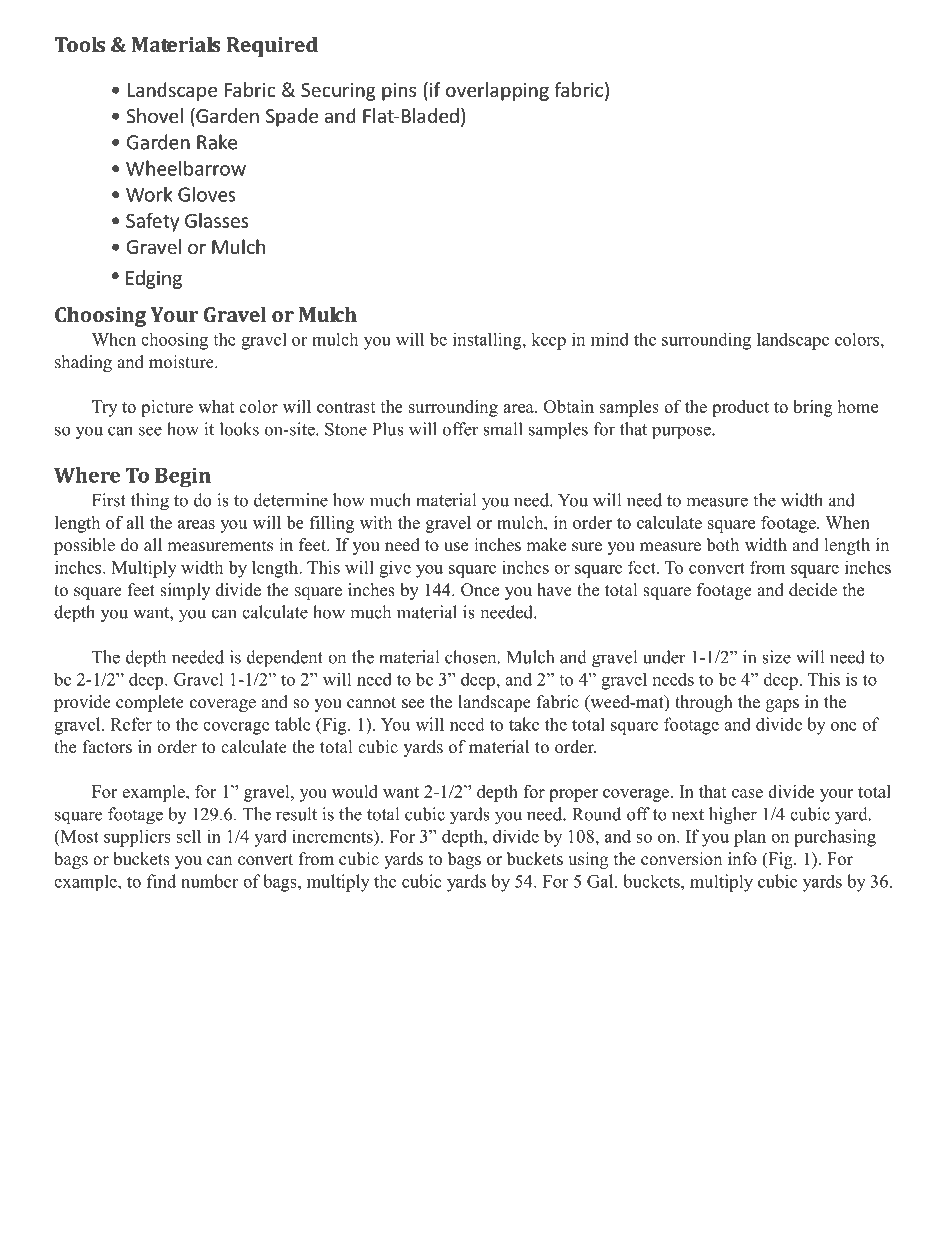 Image resolution: width=952 pixels, height=1233 pixels. What do you see at coordinates (723, 545) in the image?
I see `both` at bounding box center [723, 545].
